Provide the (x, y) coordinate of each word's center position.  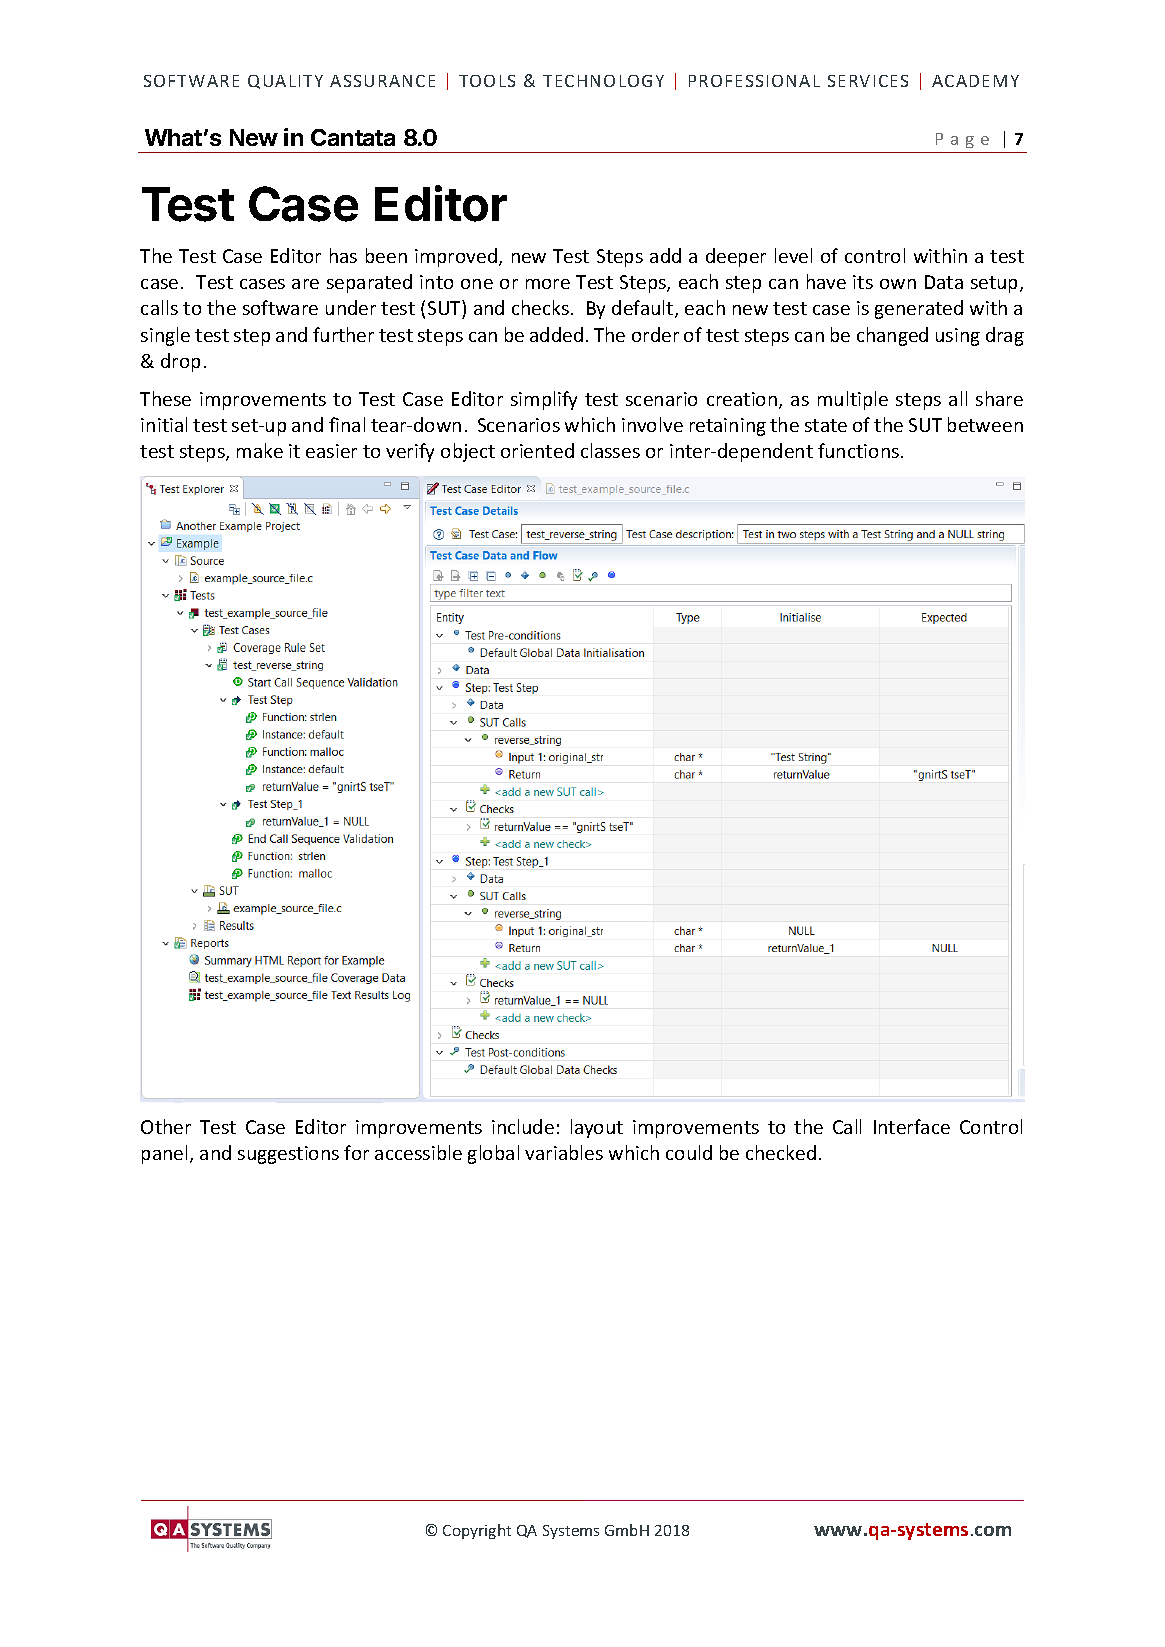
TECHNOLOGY (603, 81)
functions (858, 450)
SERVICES (868, 81)
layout (597, 1128)
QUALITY (285, 82)
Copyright (477, 1531)
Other (166, 1126)
